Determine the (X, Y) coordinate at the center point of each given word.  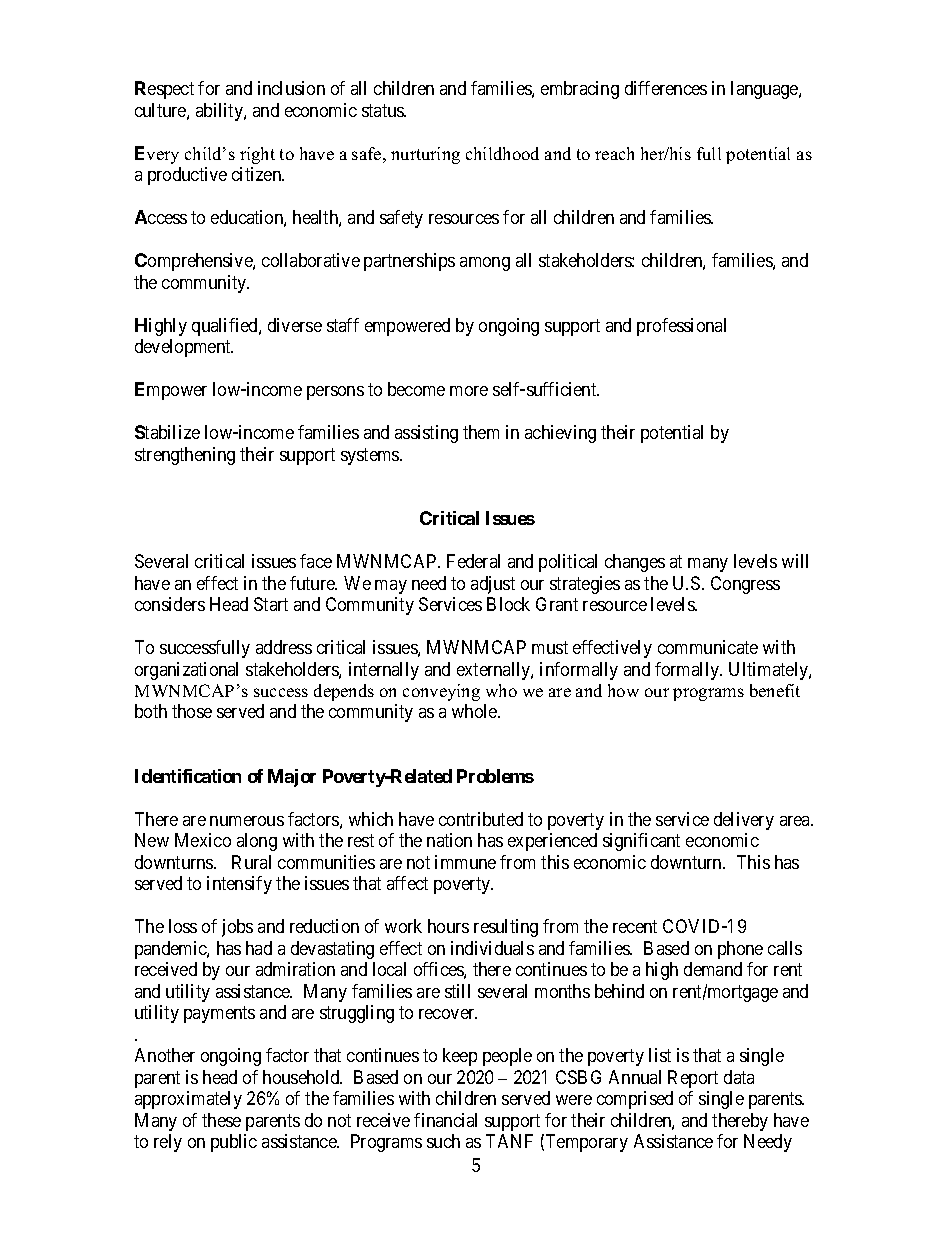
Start (271, 604)
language (765, 90)
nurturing (425, 155)
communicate (708, 647)
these (221, 1120)
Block (508, 604)
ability (220, 112)
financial (445, 1120)
